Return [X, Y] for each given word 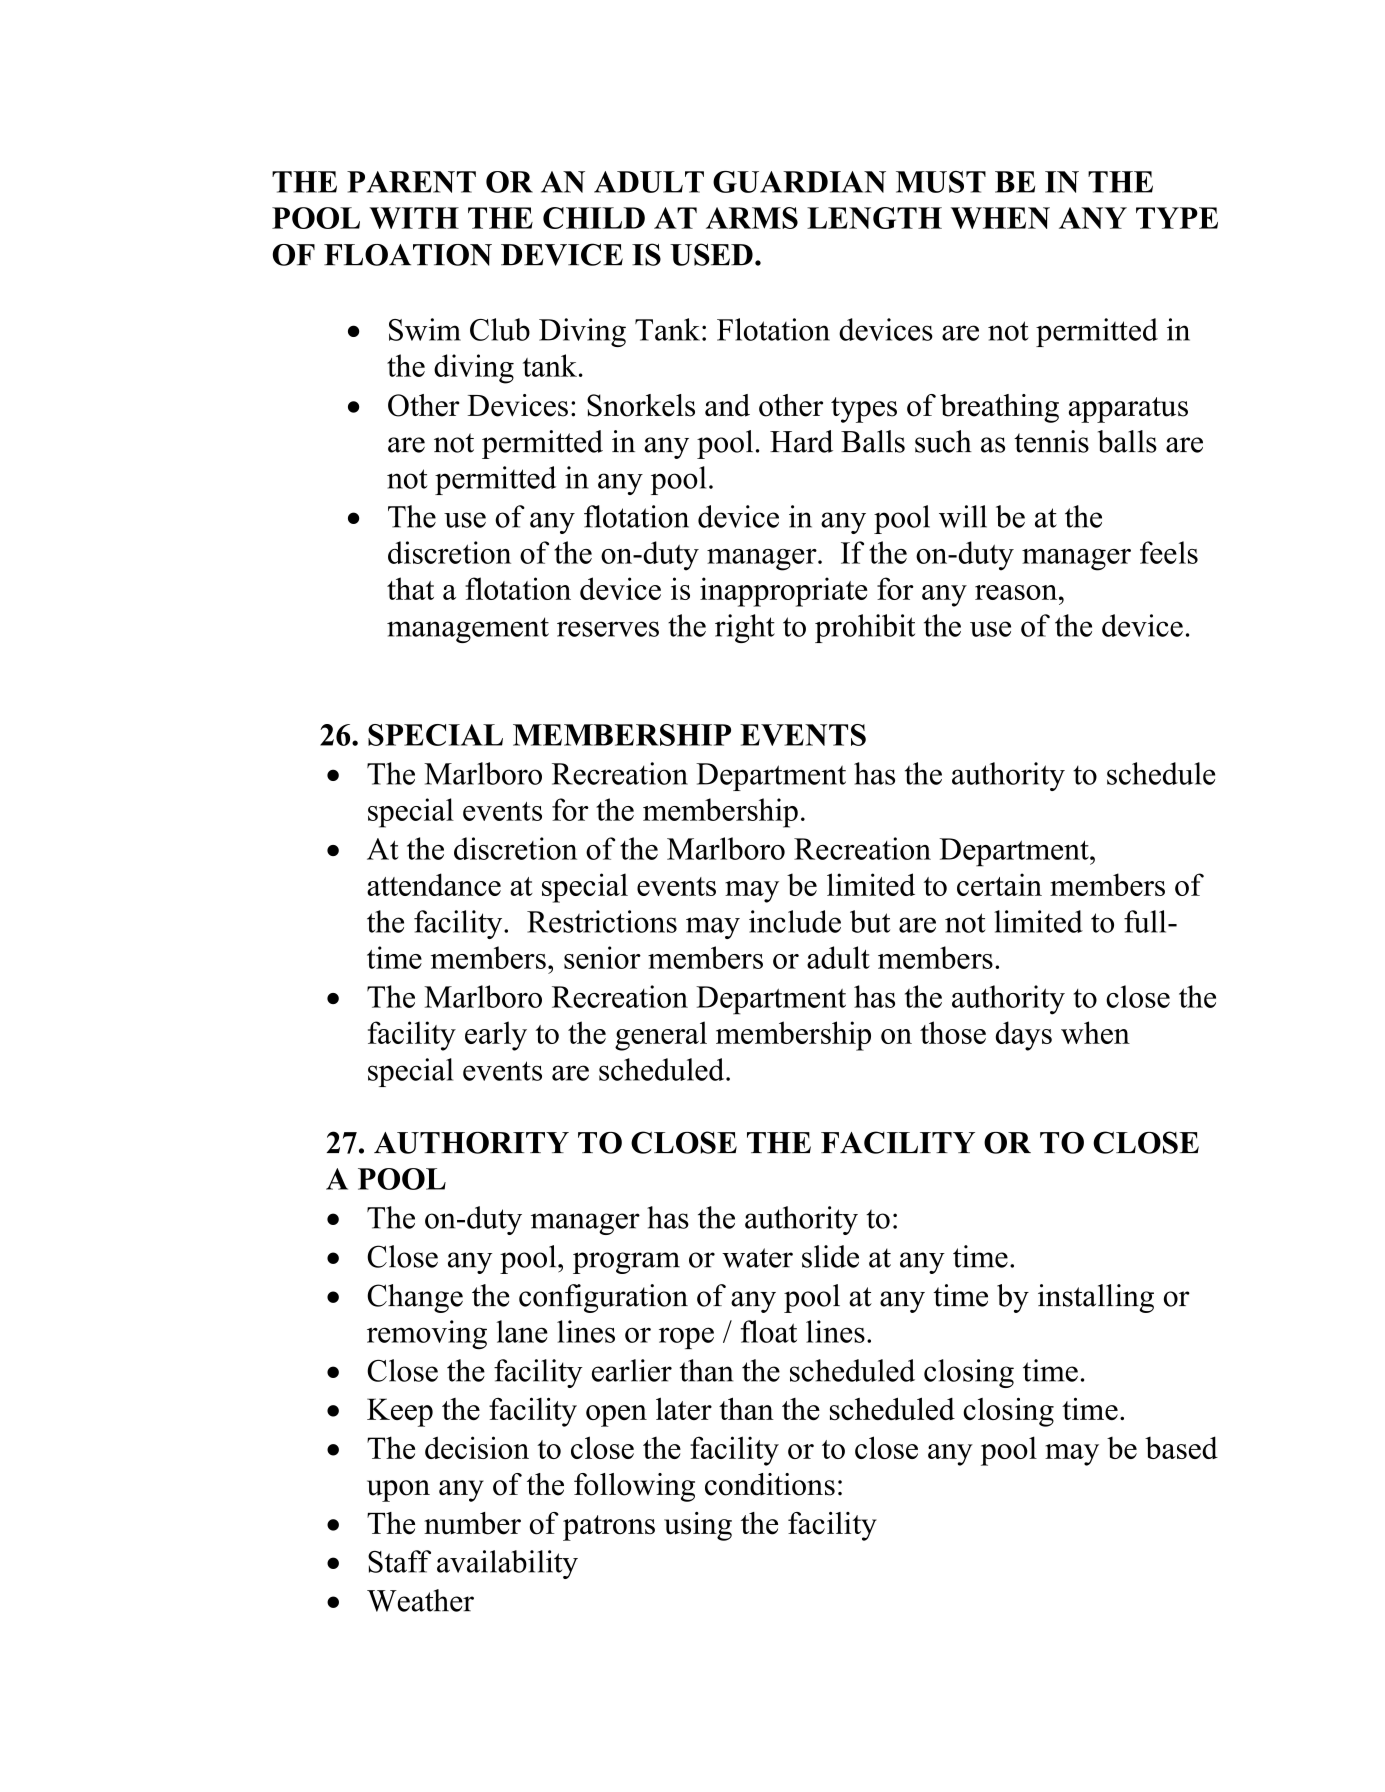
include [795, 921]
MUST [941, 182]
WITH [414, 218]
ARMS [752, 218]
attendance [434, 884]
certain [999, 884]
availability [507, 1564]
